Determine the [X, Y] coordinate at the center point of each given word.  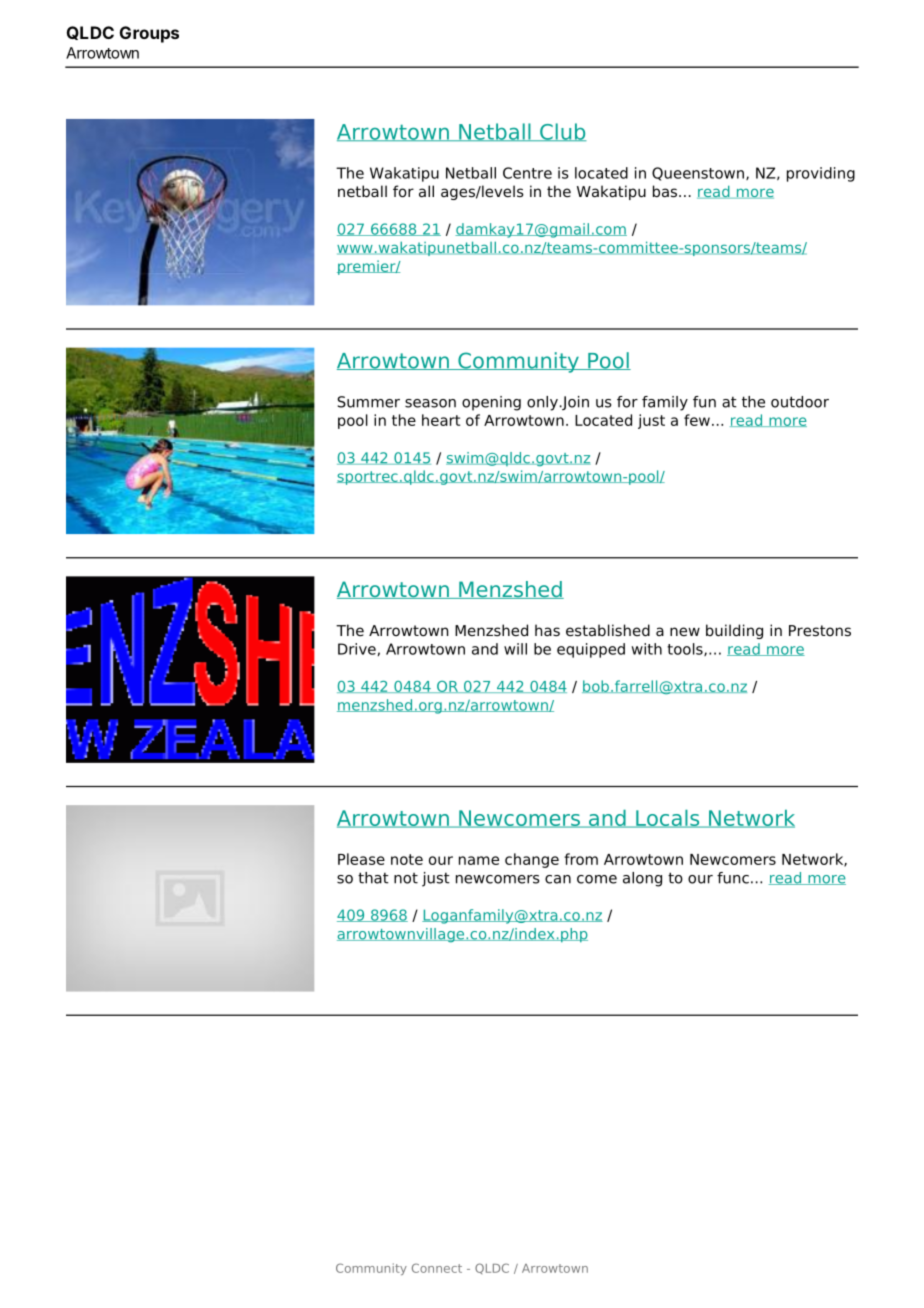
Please [361, 859]
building [734, 631]
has [547, 630]
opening [491, 403]
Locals [668, 819]
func [733, 878]
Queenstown [698, 174]
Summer [368, 402]
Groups [149, 34]
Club [562, 132]
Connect [437, 1268]
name [479, 860]
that [373, 878]
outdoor [800, 402]
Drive [357, 649]
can [558, 879]
